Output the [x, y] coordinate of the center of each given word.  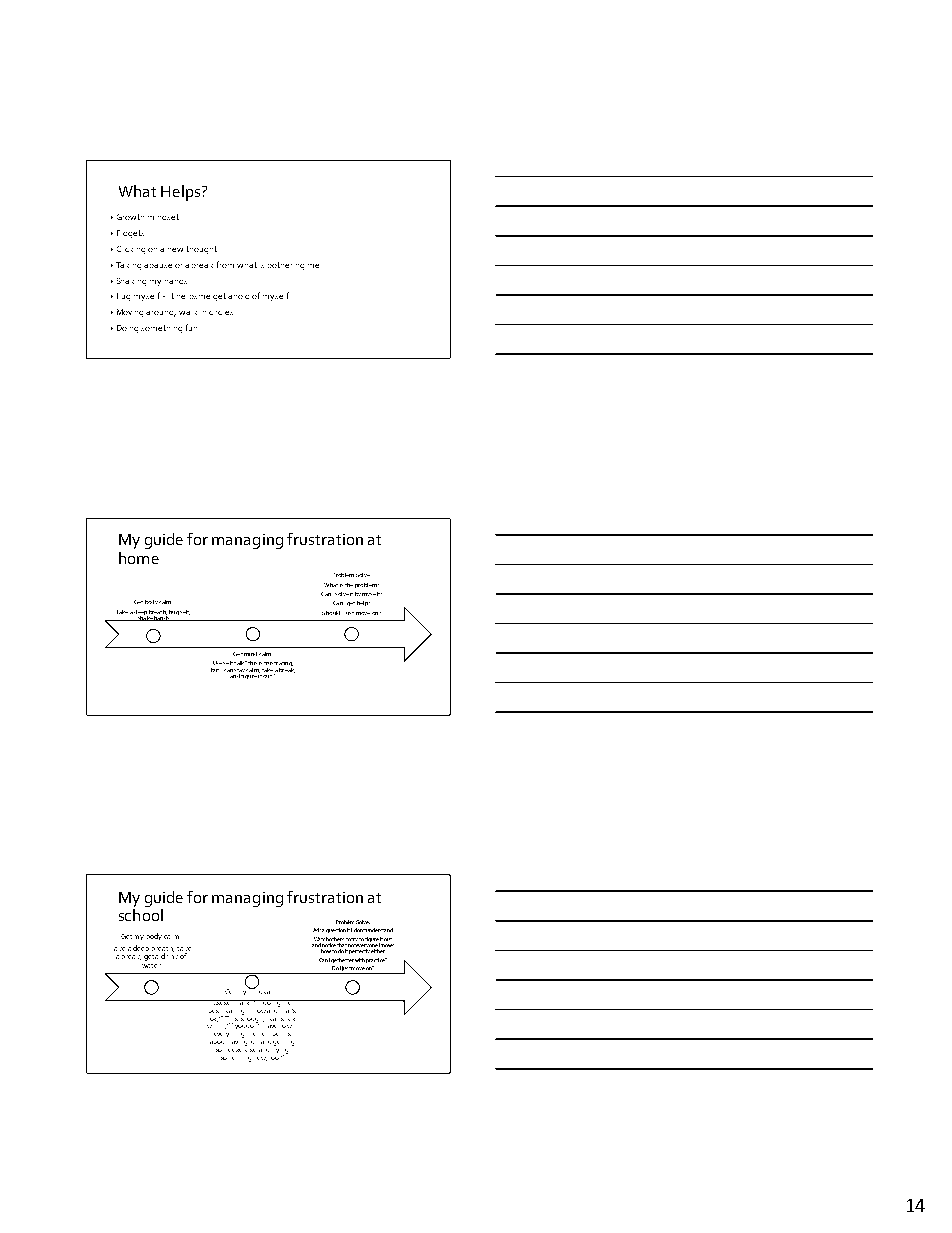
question [336, 930]
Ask [317, 930]
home [139, 558]
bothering [286, 266]
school [141, 915]
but [215, 670]
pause [161, 266]
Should [331, 613]
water [151, 966]
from [225, 264]
